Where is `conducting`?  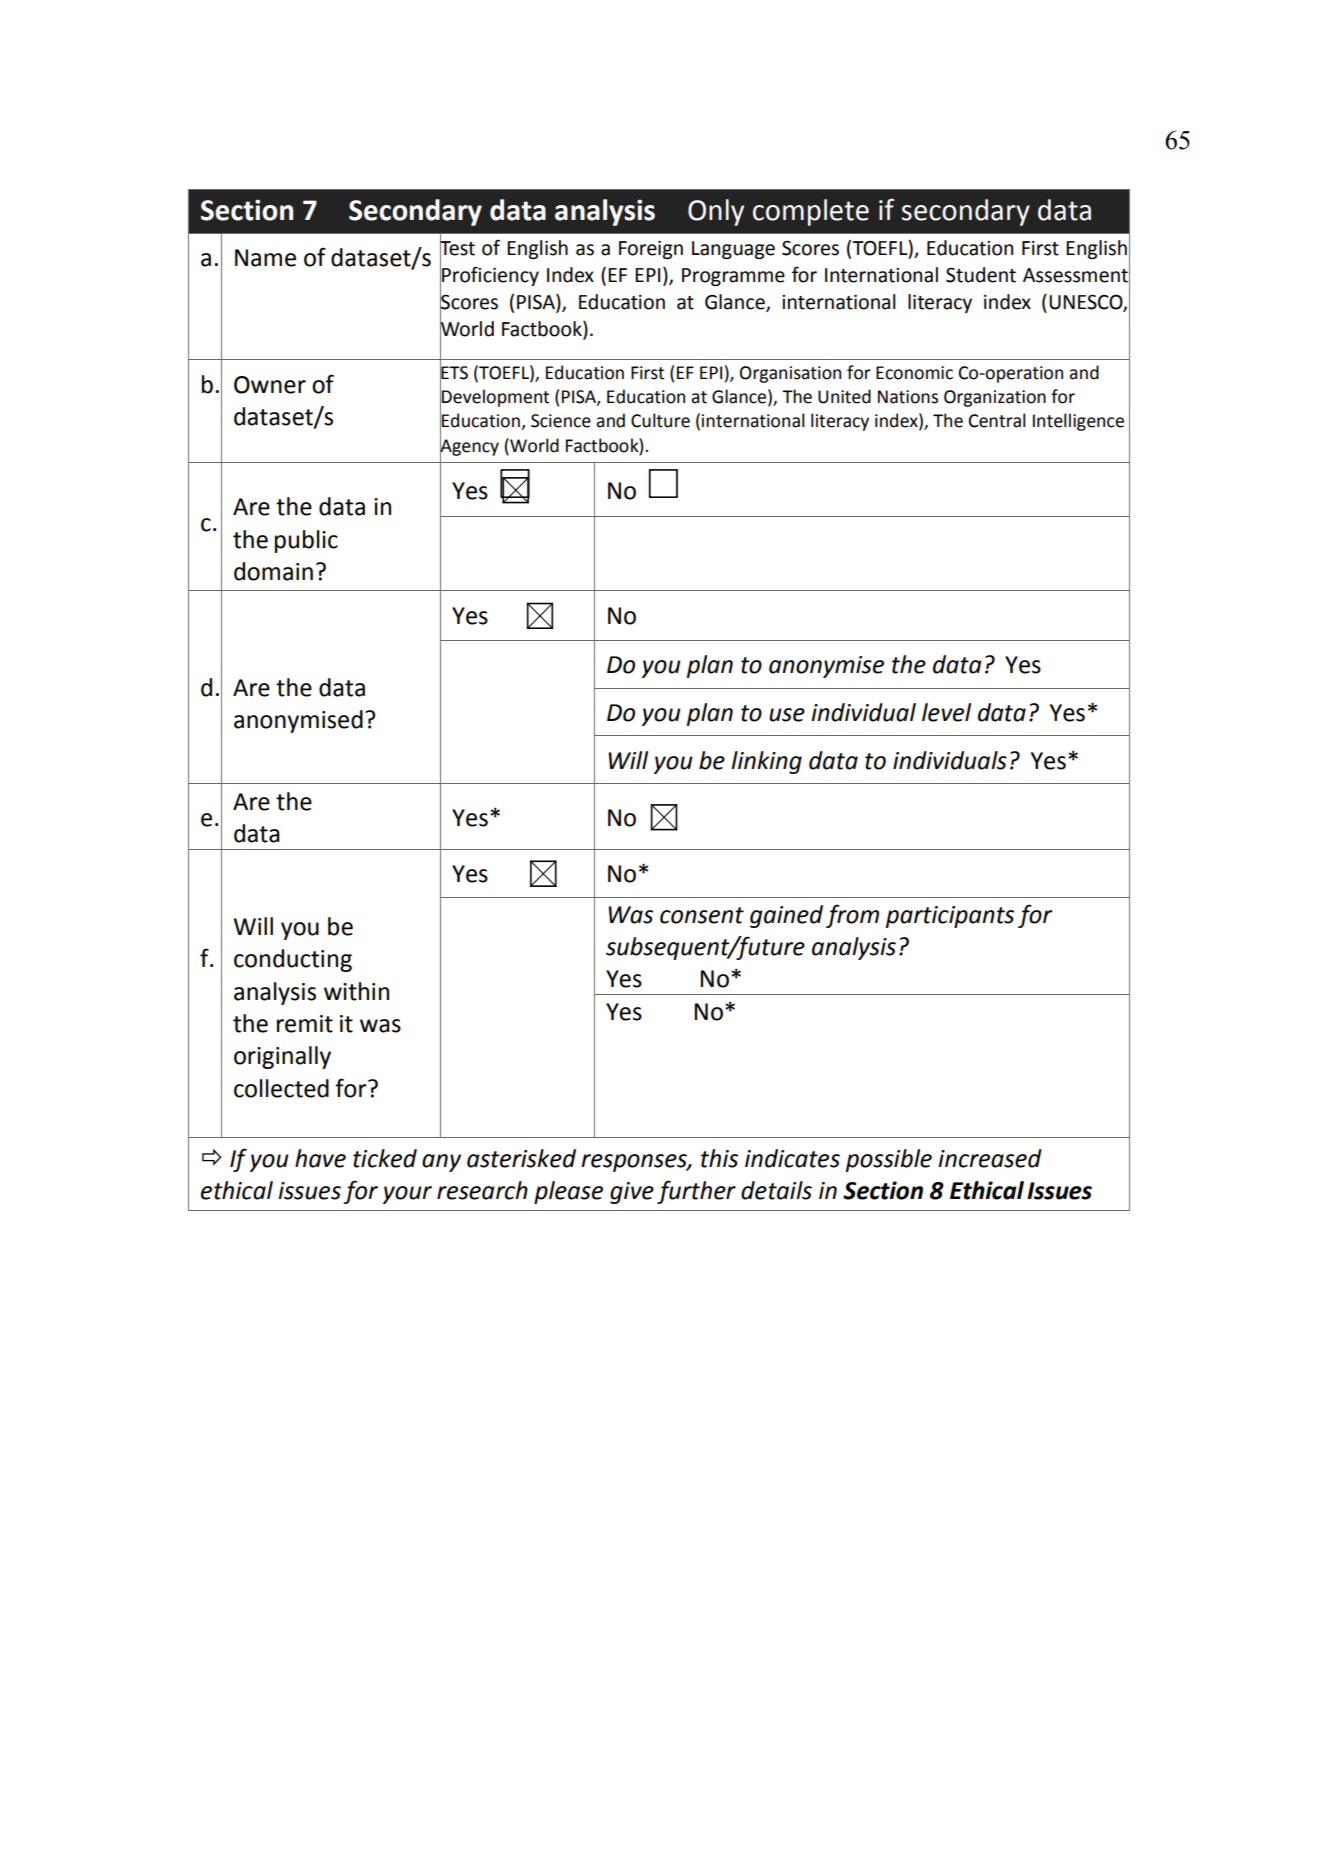
conducting is located at coordinates (293, 960).
